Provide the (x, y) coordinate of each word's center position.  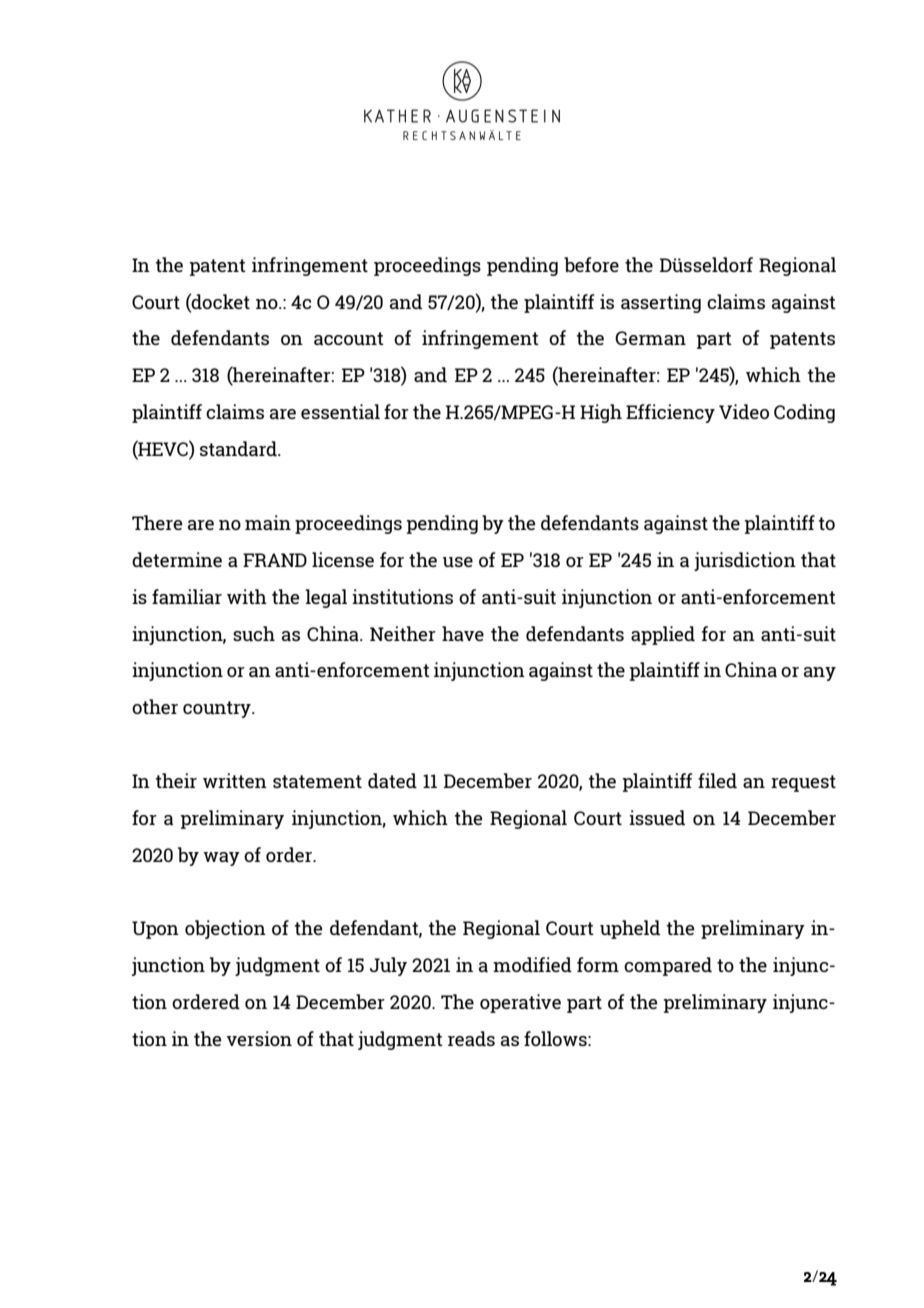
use (458, 562)
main (268, 522)
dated (392, 780)
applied (663, 635)
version (259, 1038)
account (349, 338)
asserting (661, 303)
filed (717, 780)
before (591, 264)
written (235, 780)
